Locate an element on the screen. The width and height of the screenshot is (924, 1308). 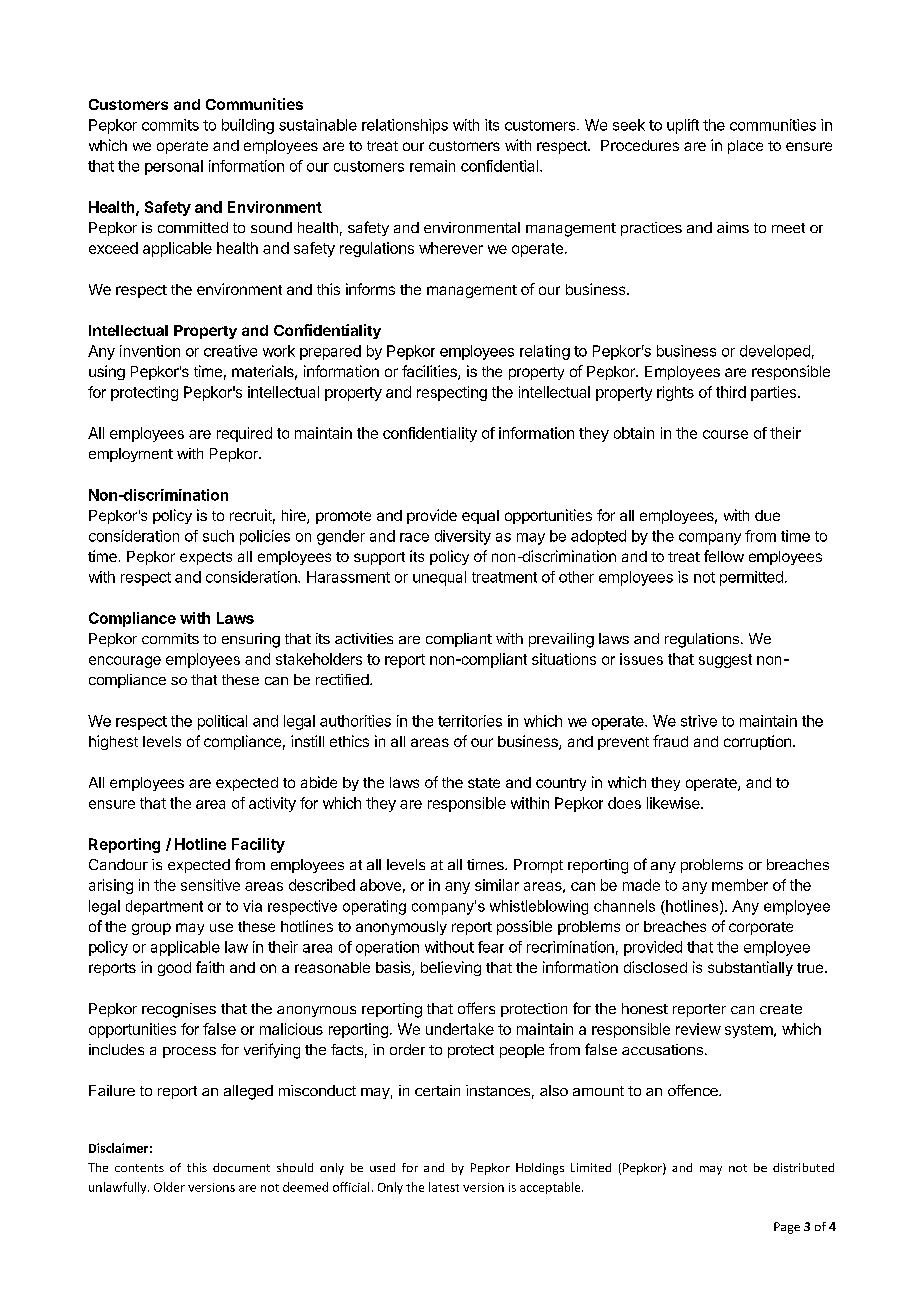
remain is located at coordinates (432, 166).
